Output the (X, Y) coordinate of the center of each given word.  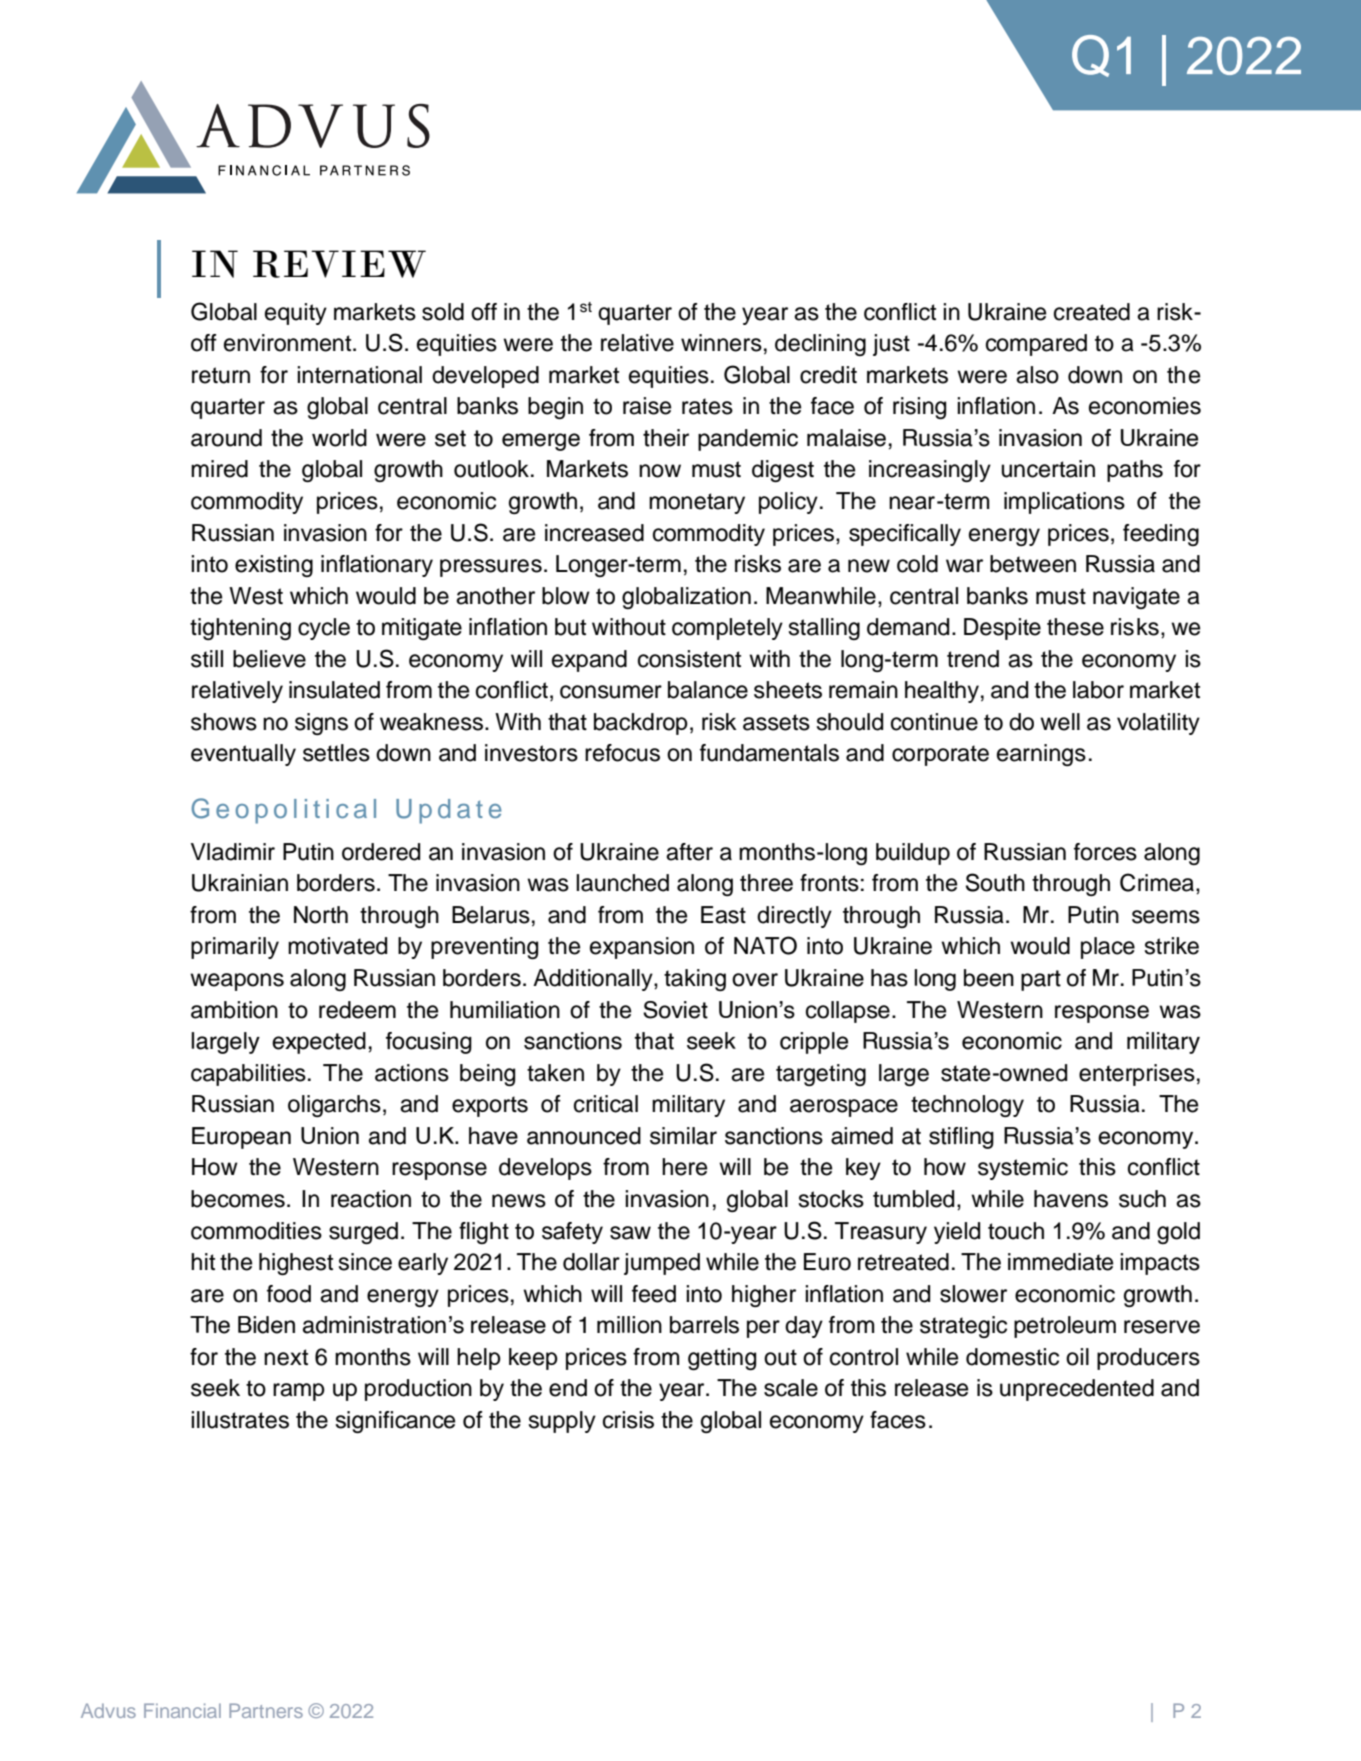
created (1092, 312)
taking (695, 980)
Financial (182, 1710)
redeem (357, 1010)
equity (296, 314)
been (989, 978)
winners (721, 343)
